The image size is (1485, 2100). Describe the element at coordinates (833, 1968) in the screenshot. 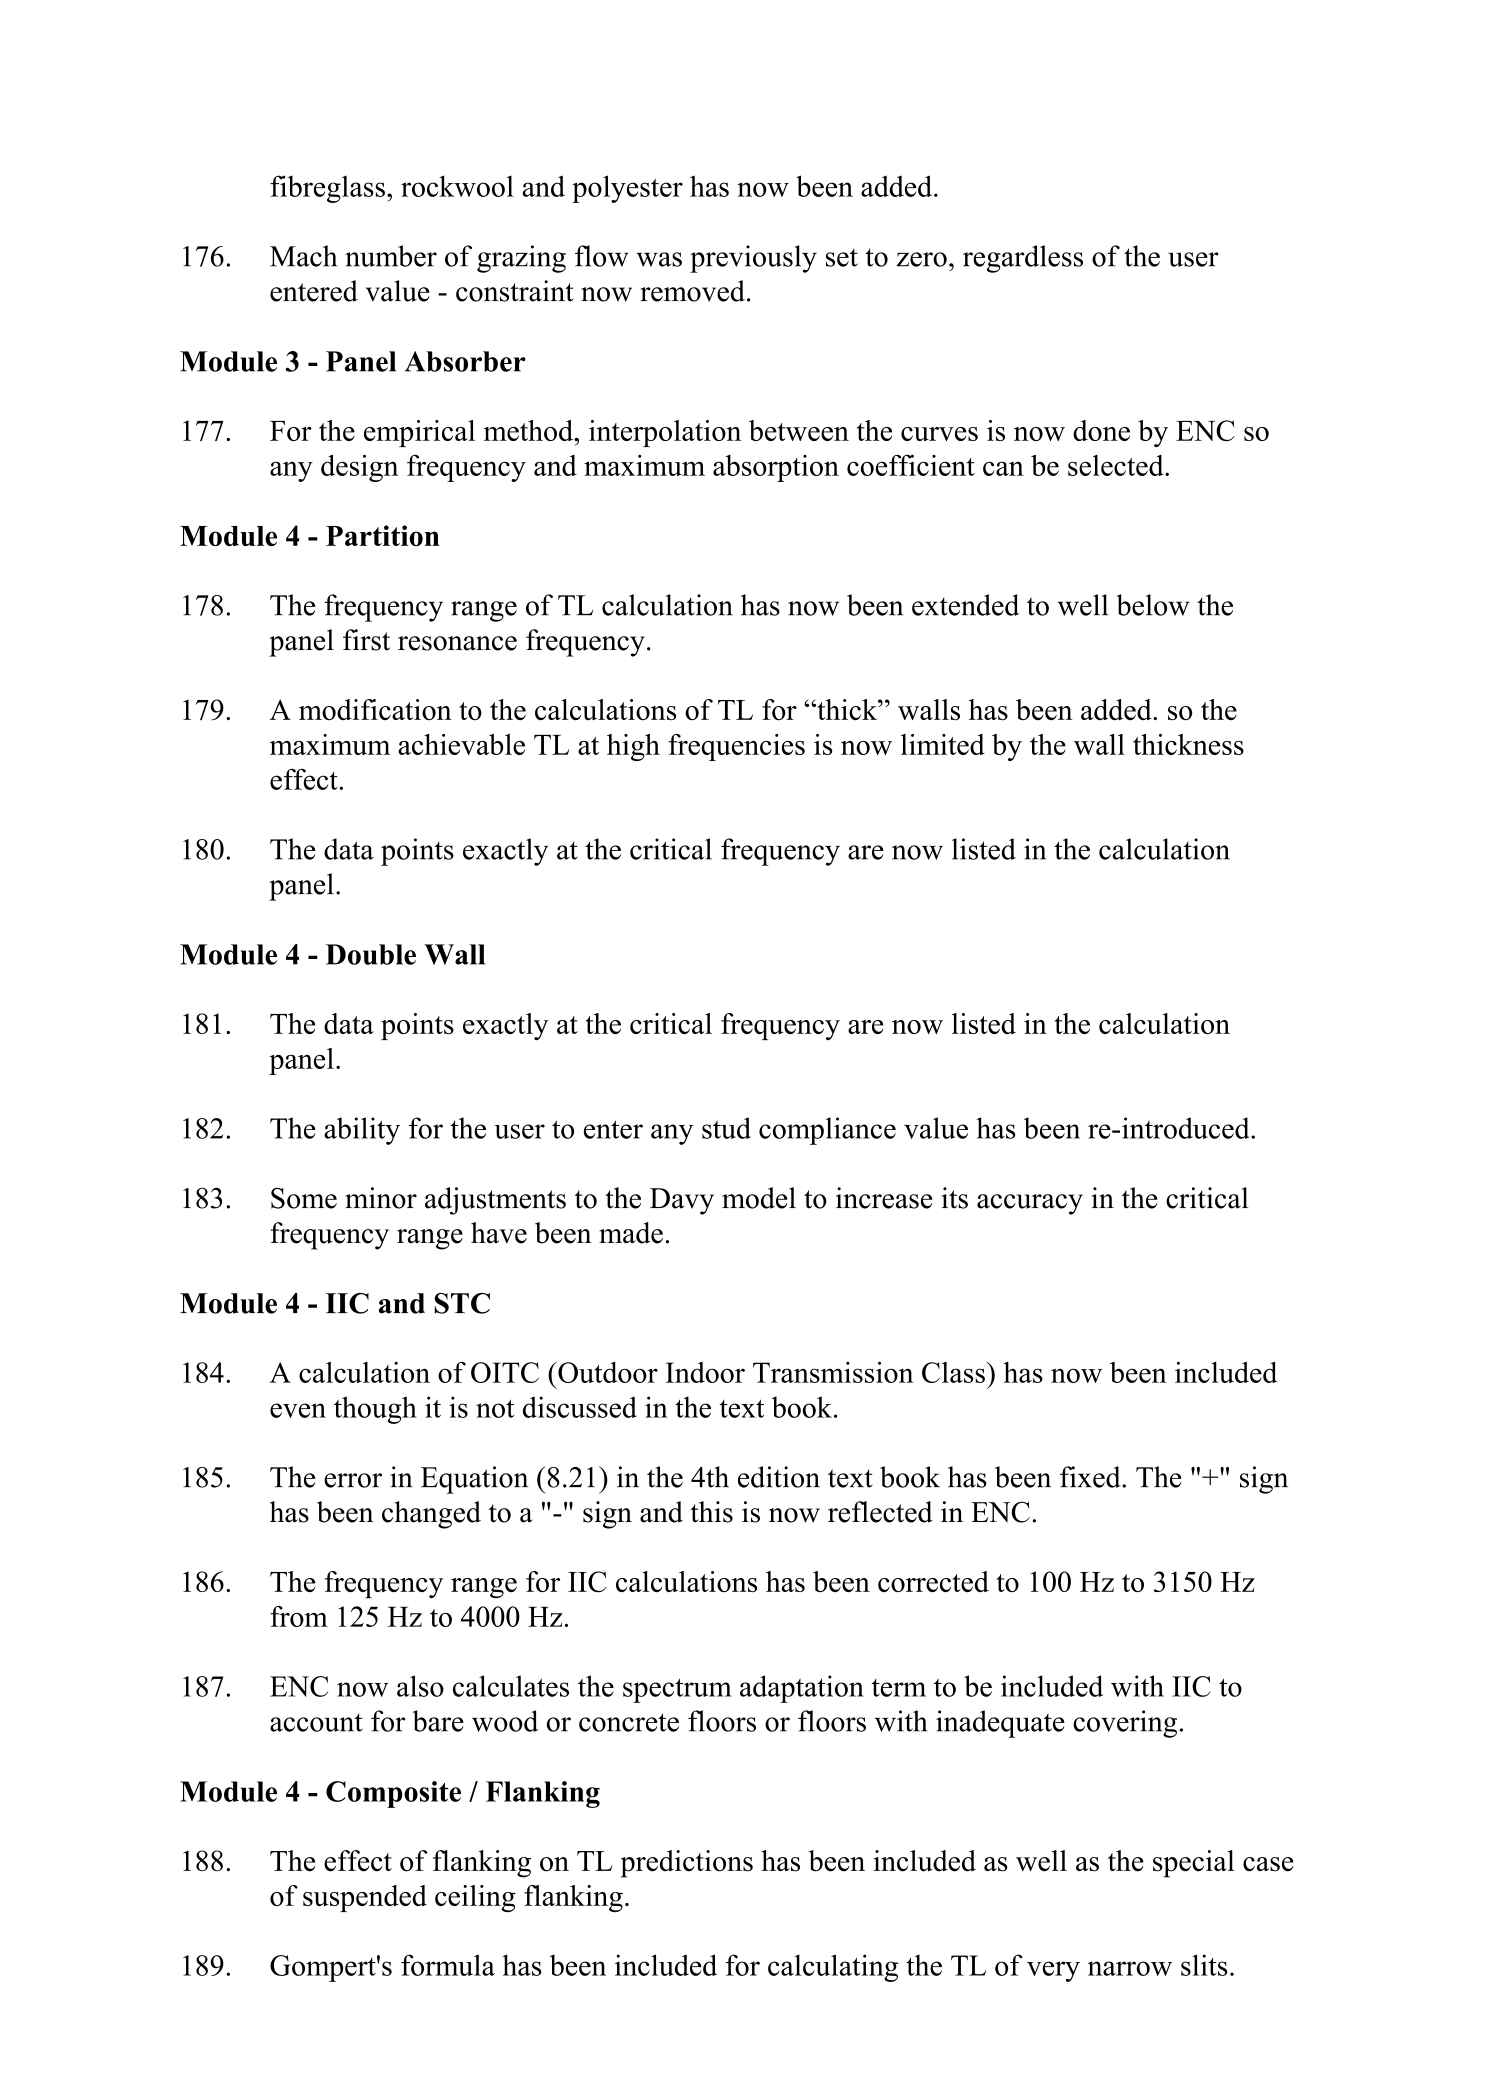

I see `calculating` at that location.
